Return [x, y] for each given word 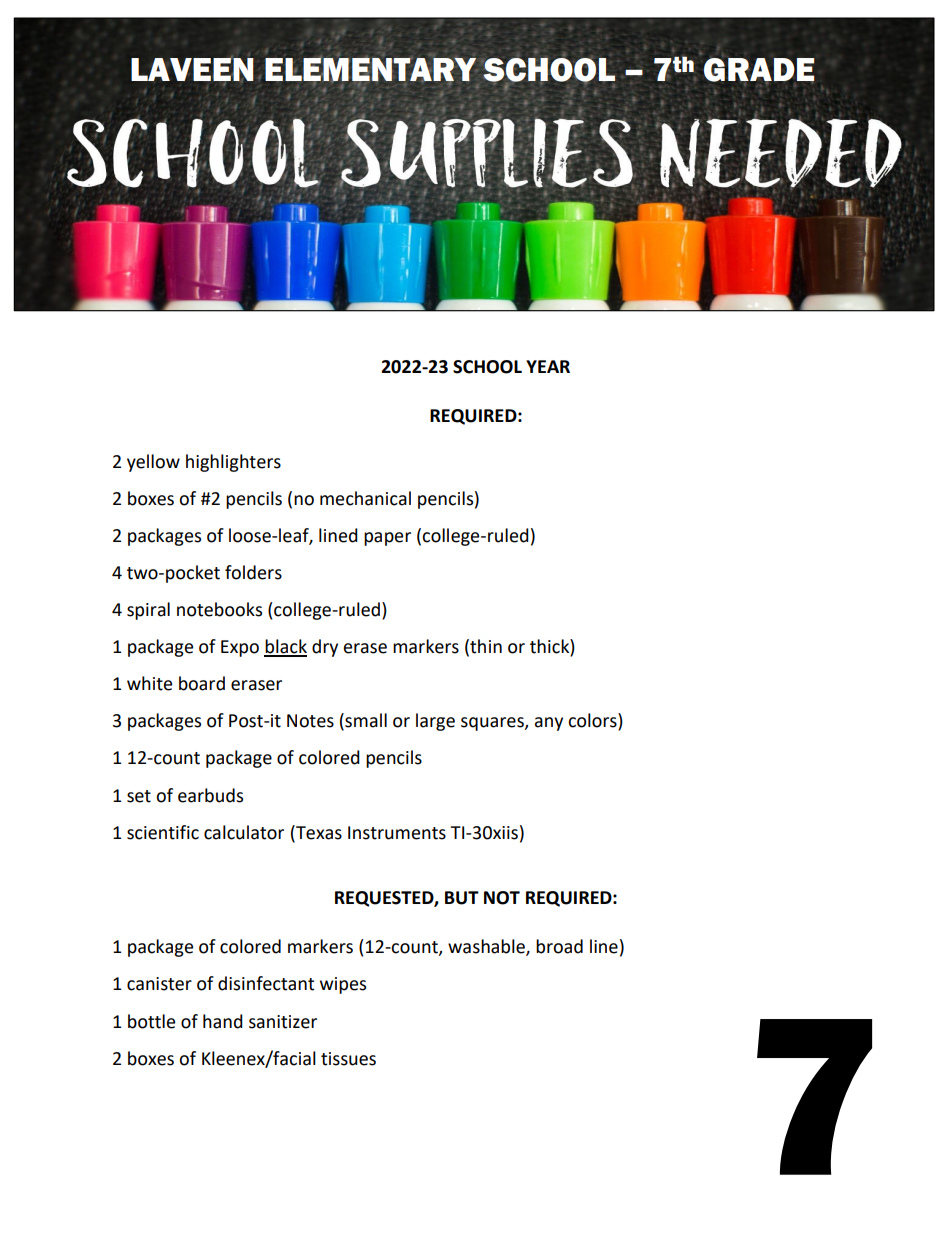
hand [223, 1021]
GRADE [759, 69]
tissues [348, 1059]
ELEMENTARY [370, 69]
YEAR [548, 366]
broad [559, 946]
